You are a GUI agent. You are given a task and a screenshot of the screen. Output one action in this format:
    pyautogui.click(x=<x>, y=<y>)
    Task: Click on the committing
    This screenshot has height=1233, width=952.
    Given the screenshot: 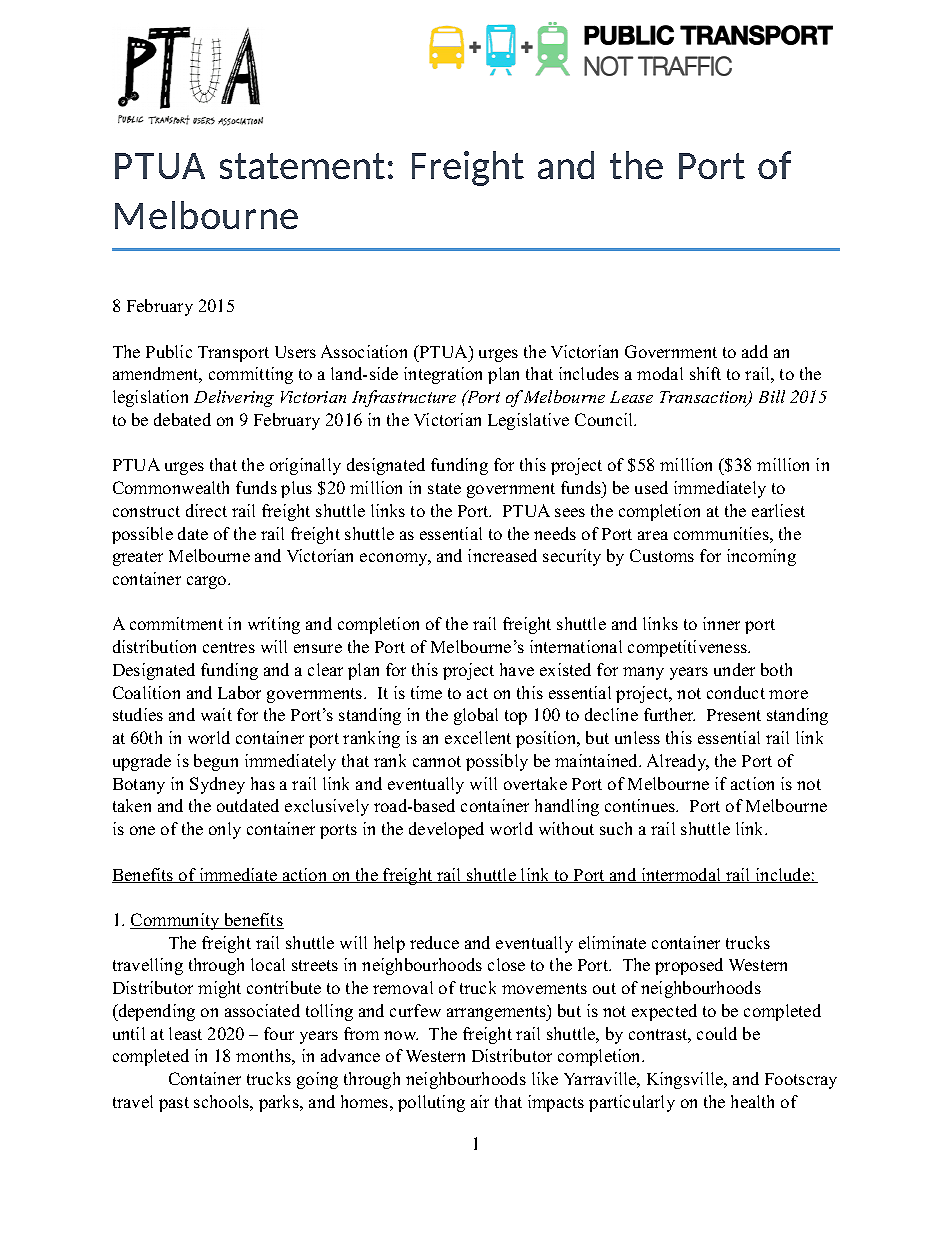 What is the action you would take?
    pyautogui.click(x=251, y=375)
